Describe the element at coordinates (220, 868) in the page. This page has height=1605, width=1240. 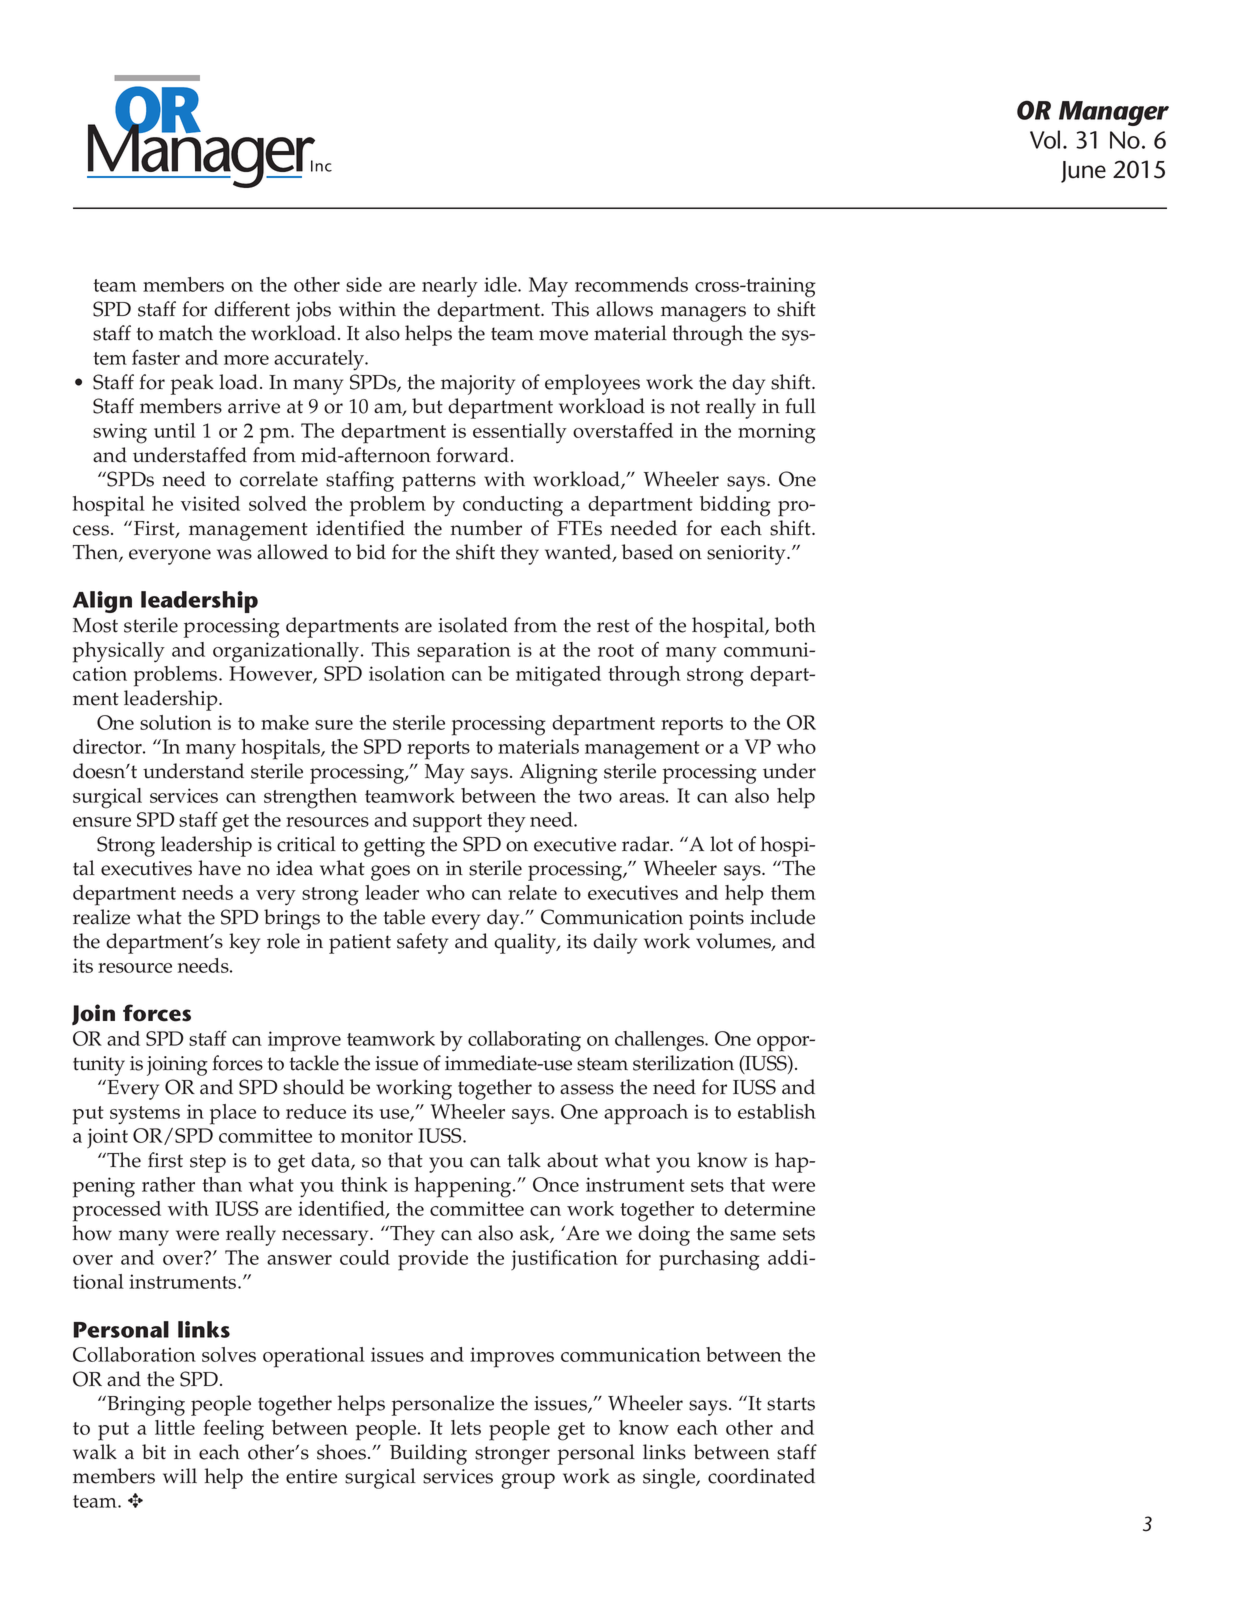
I see `have` at that location.
